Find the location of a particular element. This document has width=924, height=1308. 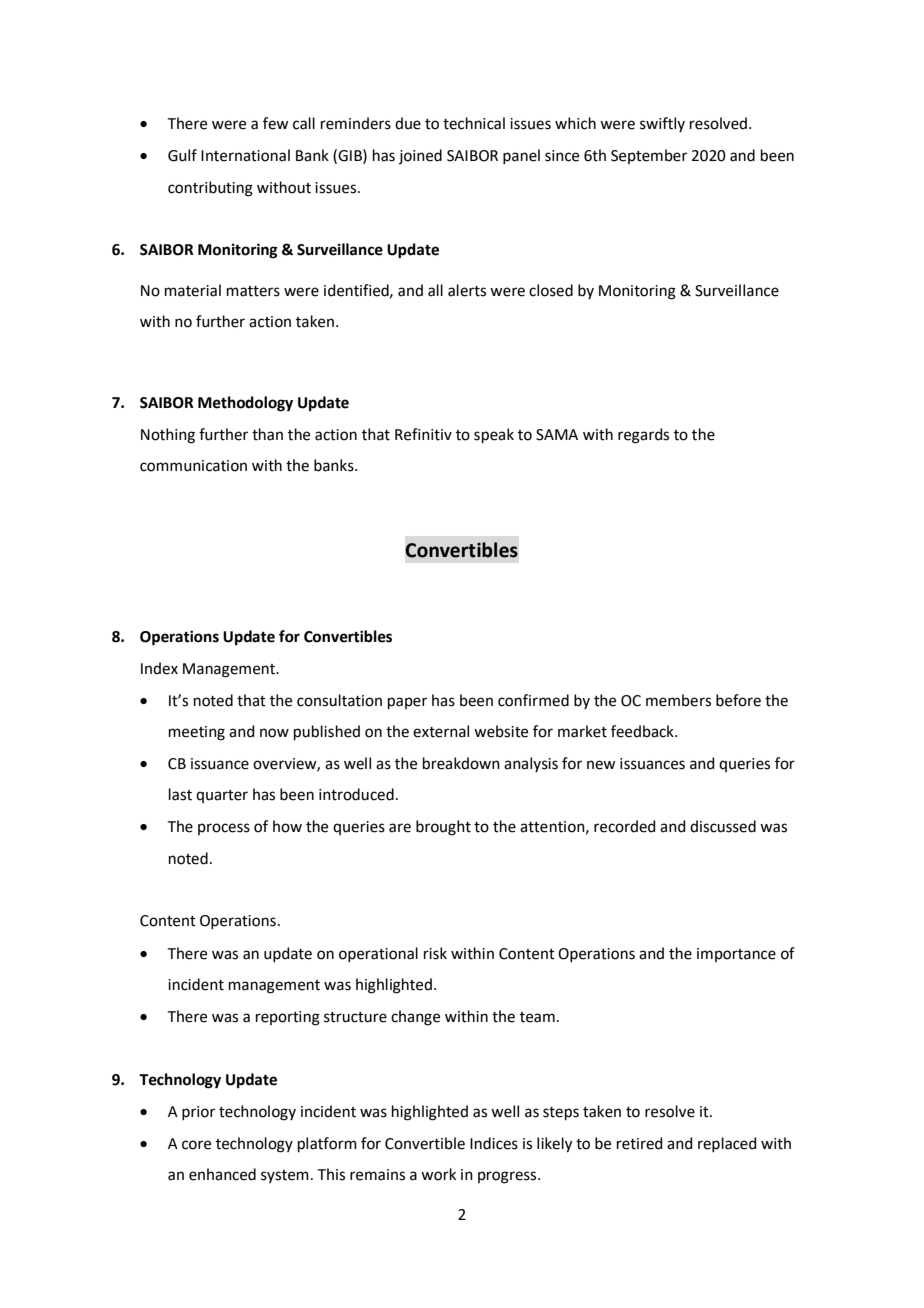

September is located at coordinates (649, 156).
